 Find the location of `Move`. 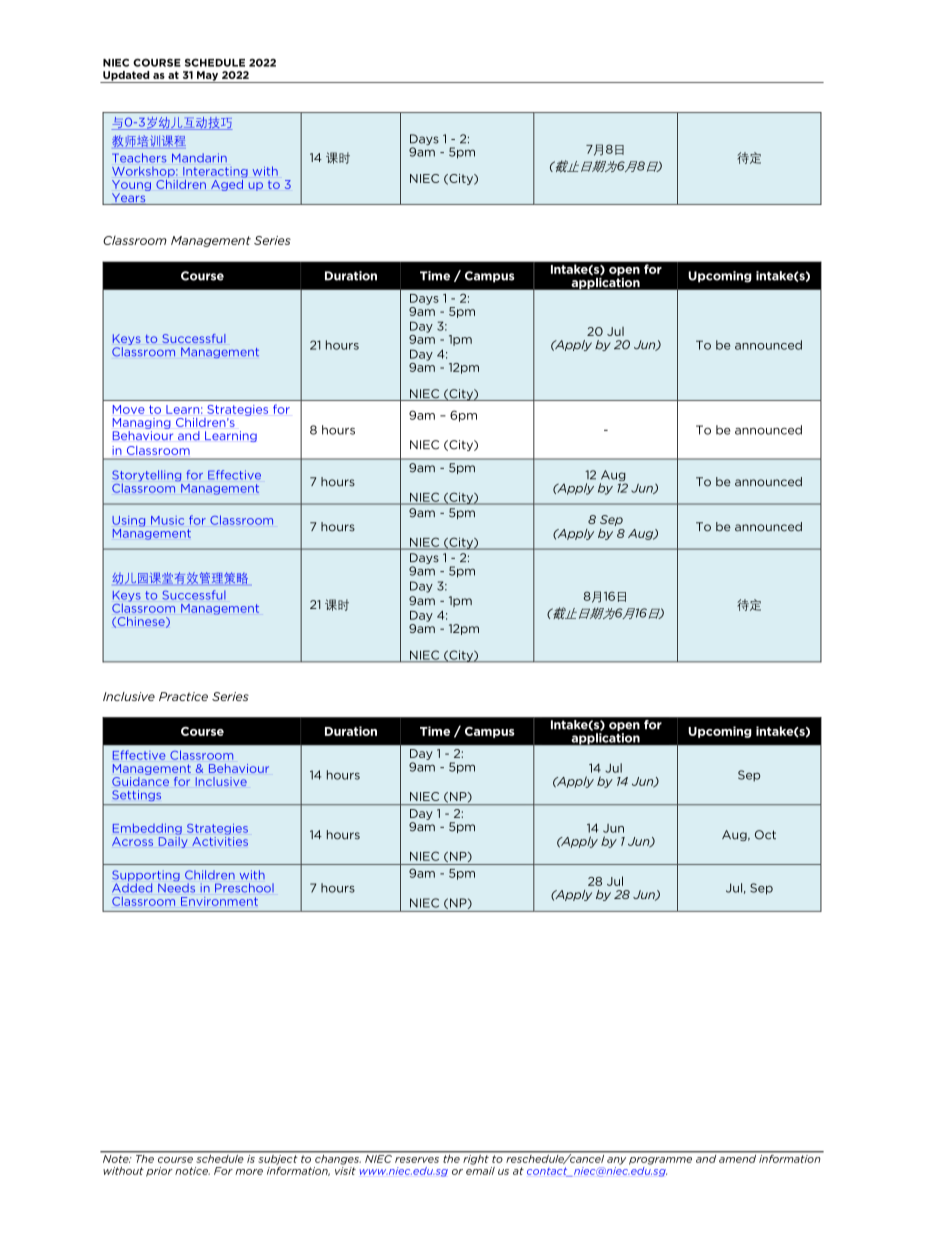

Move is located at coordinates (129, 409).
